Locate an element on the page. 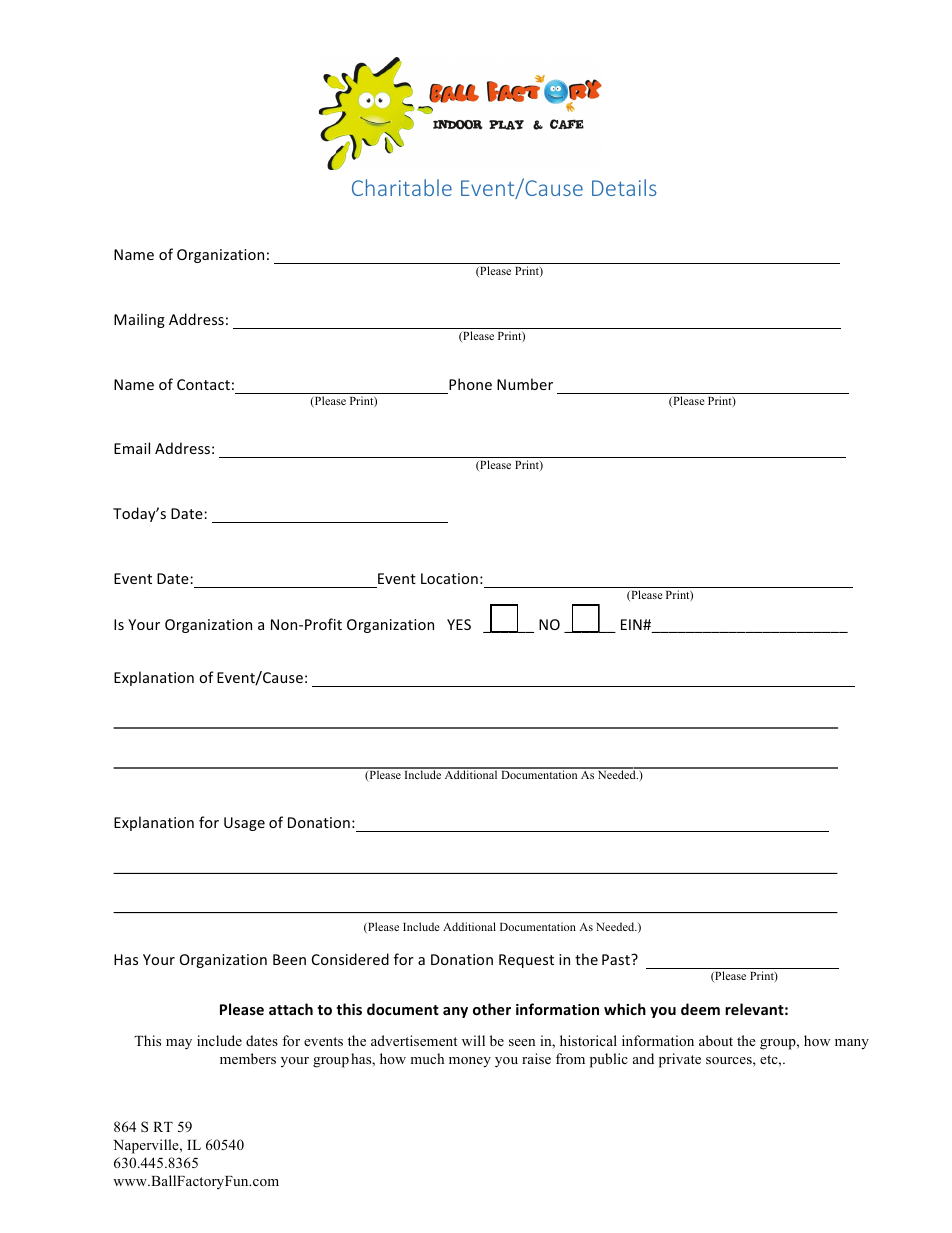  Details is located at coordinates (624, 187).
